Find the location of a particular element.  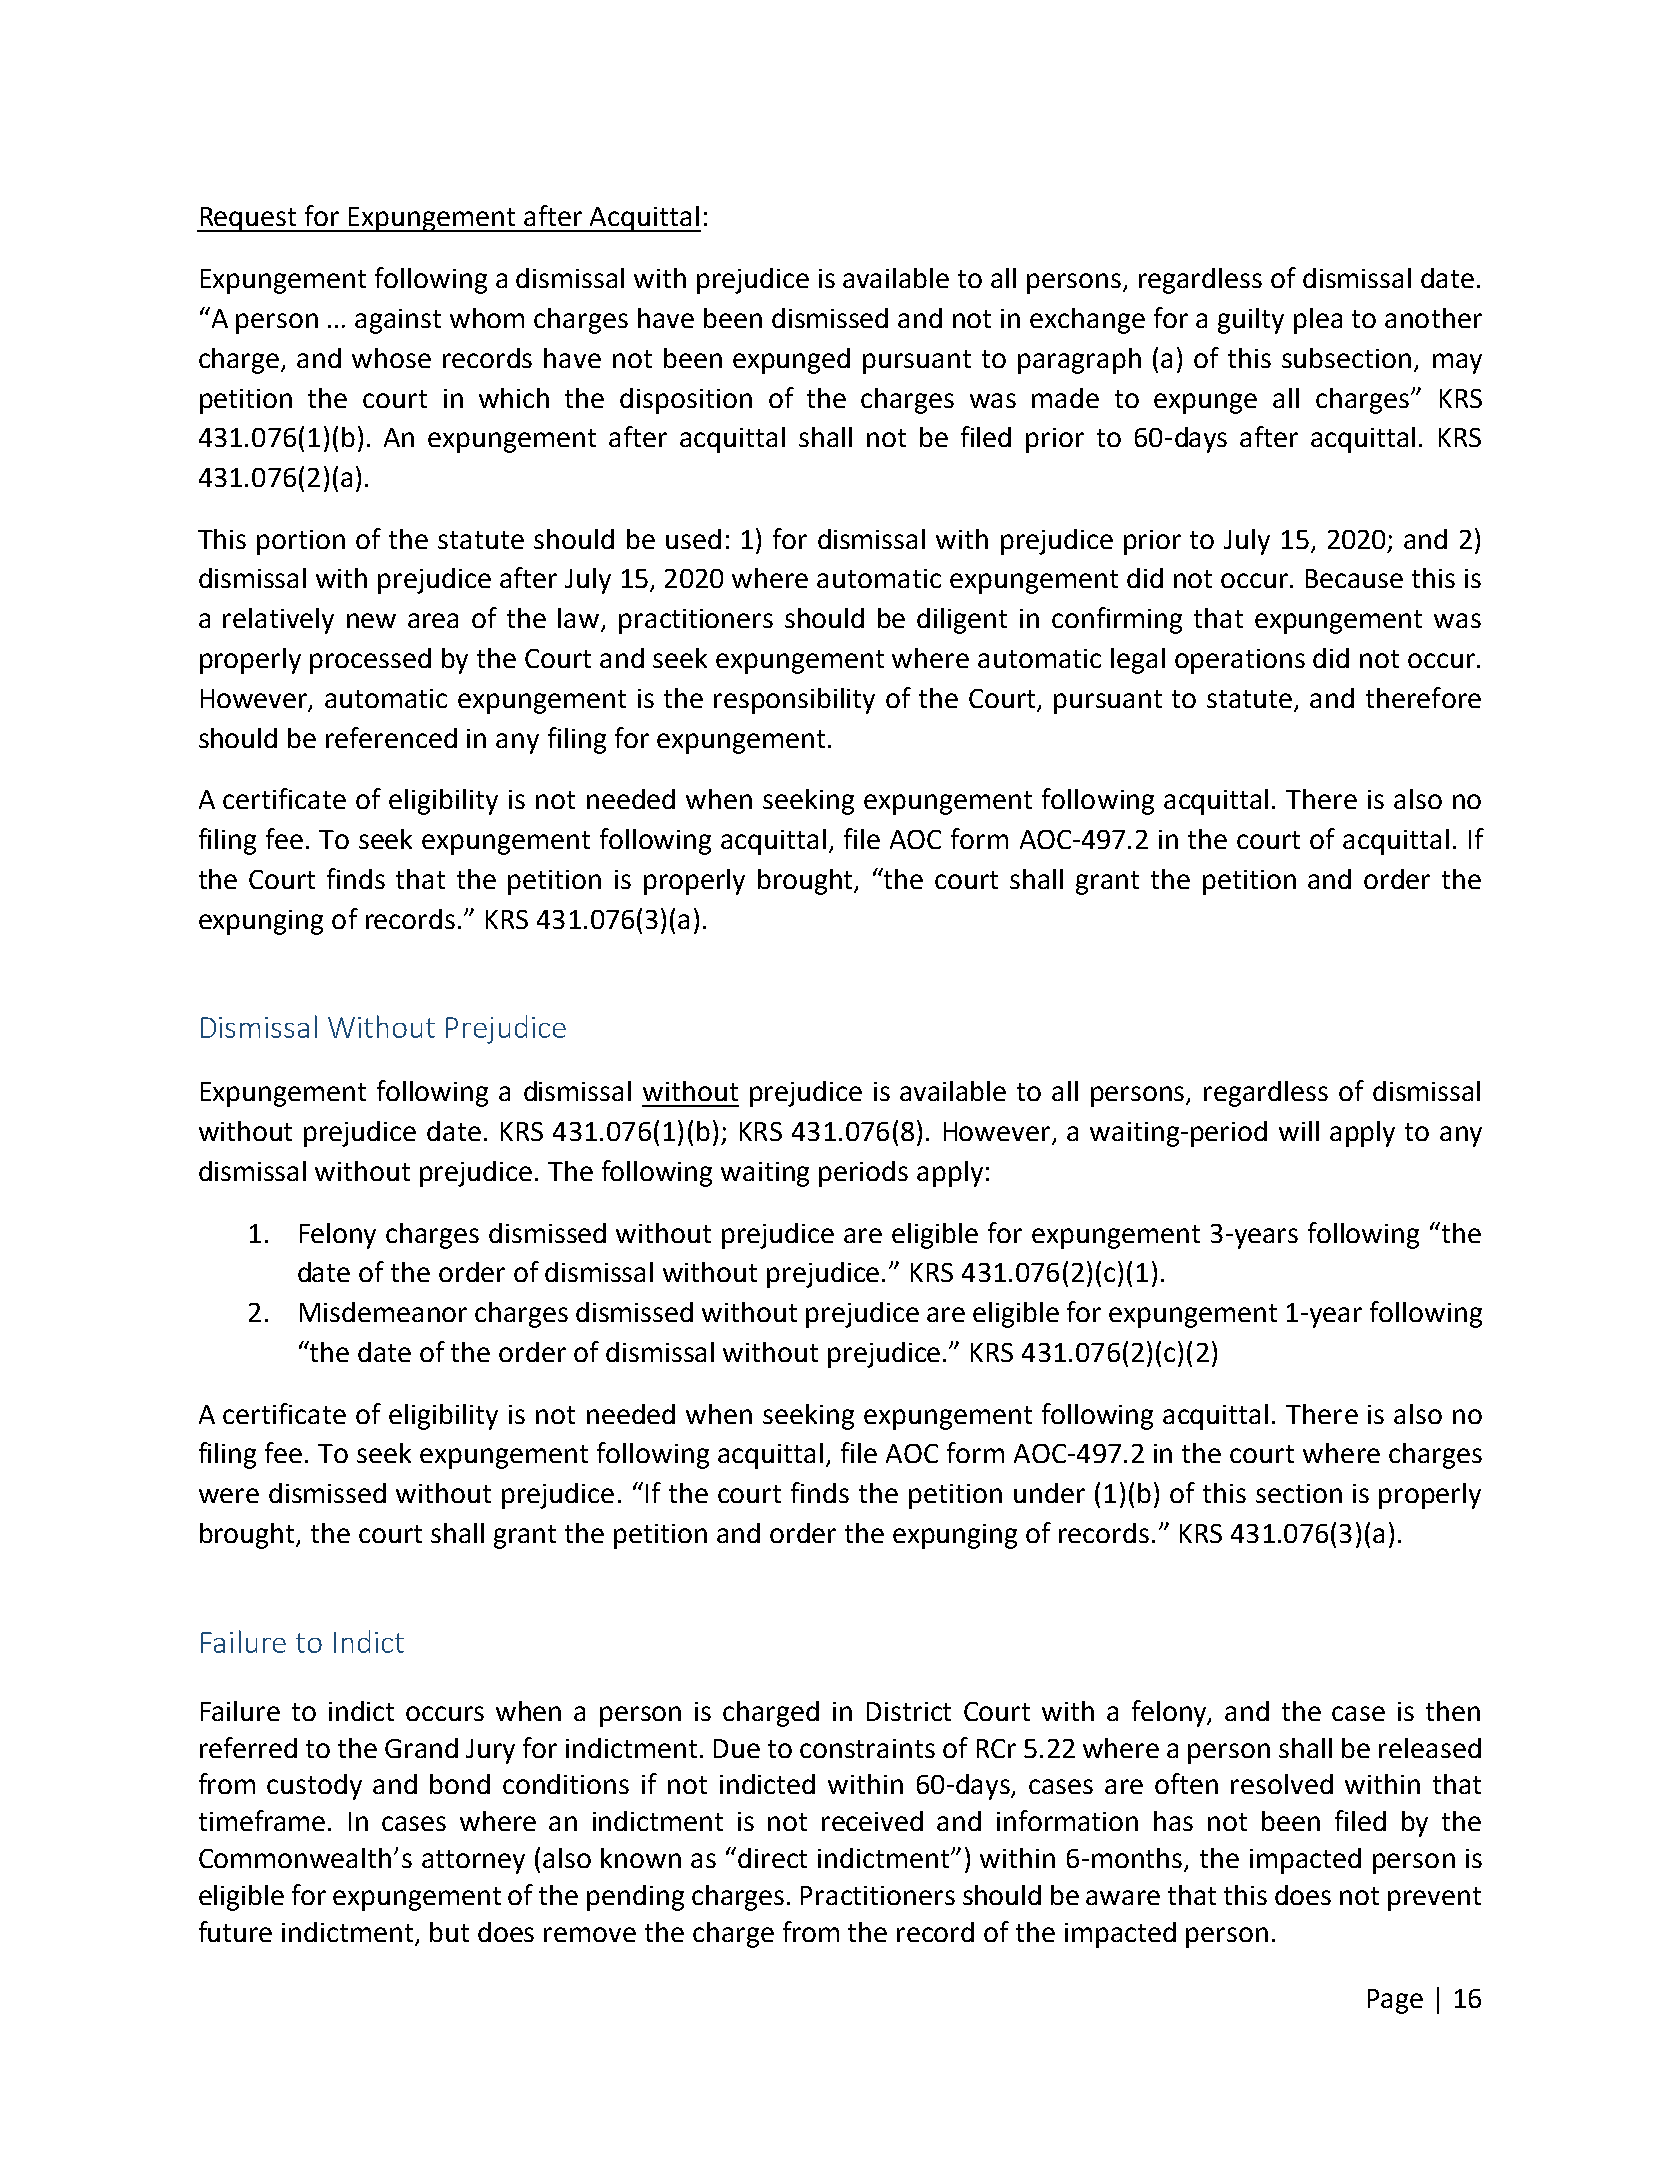

direct is located at coordinates (772, 1858).
